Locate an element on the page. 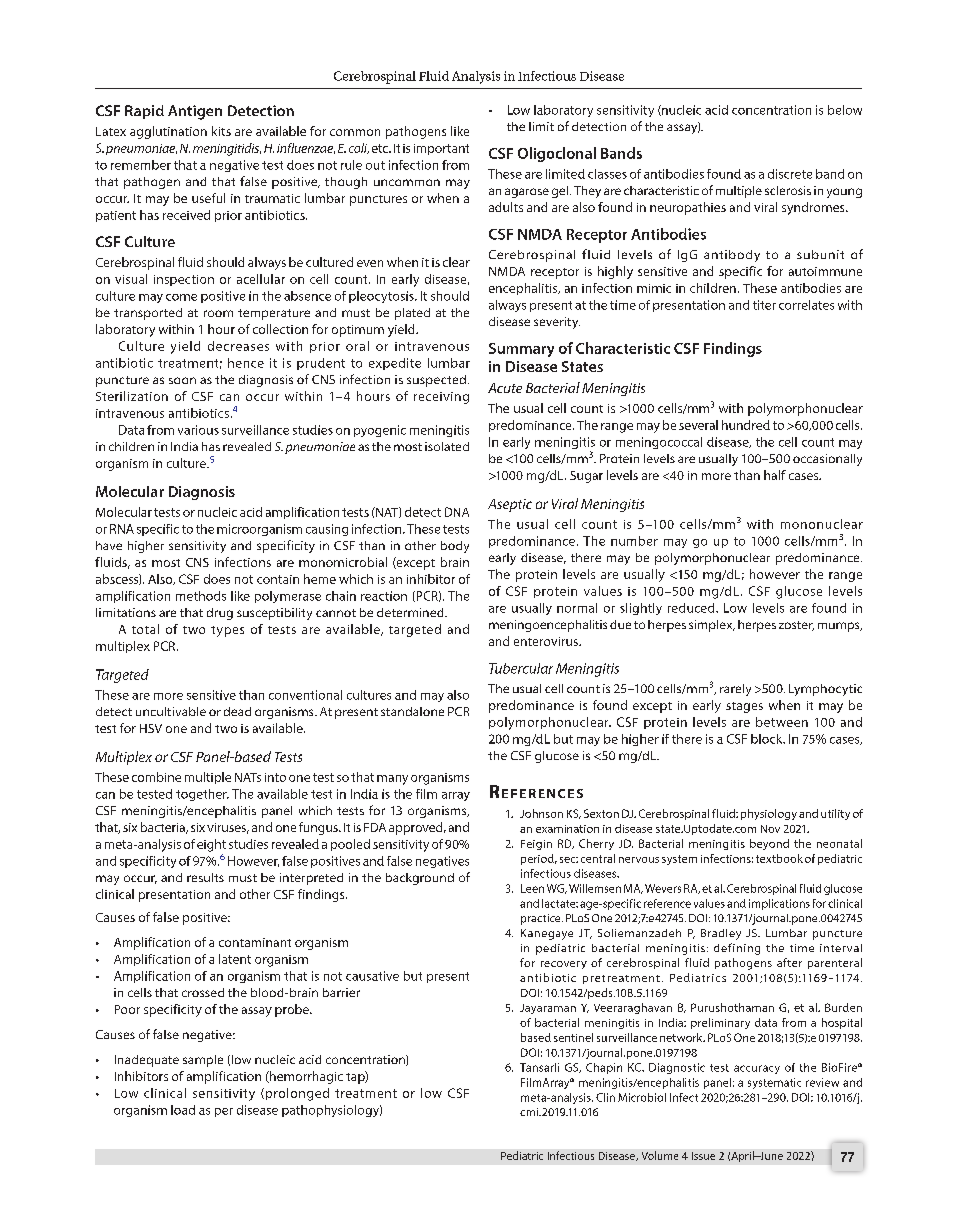  important is located at coordinates (441, 149).
